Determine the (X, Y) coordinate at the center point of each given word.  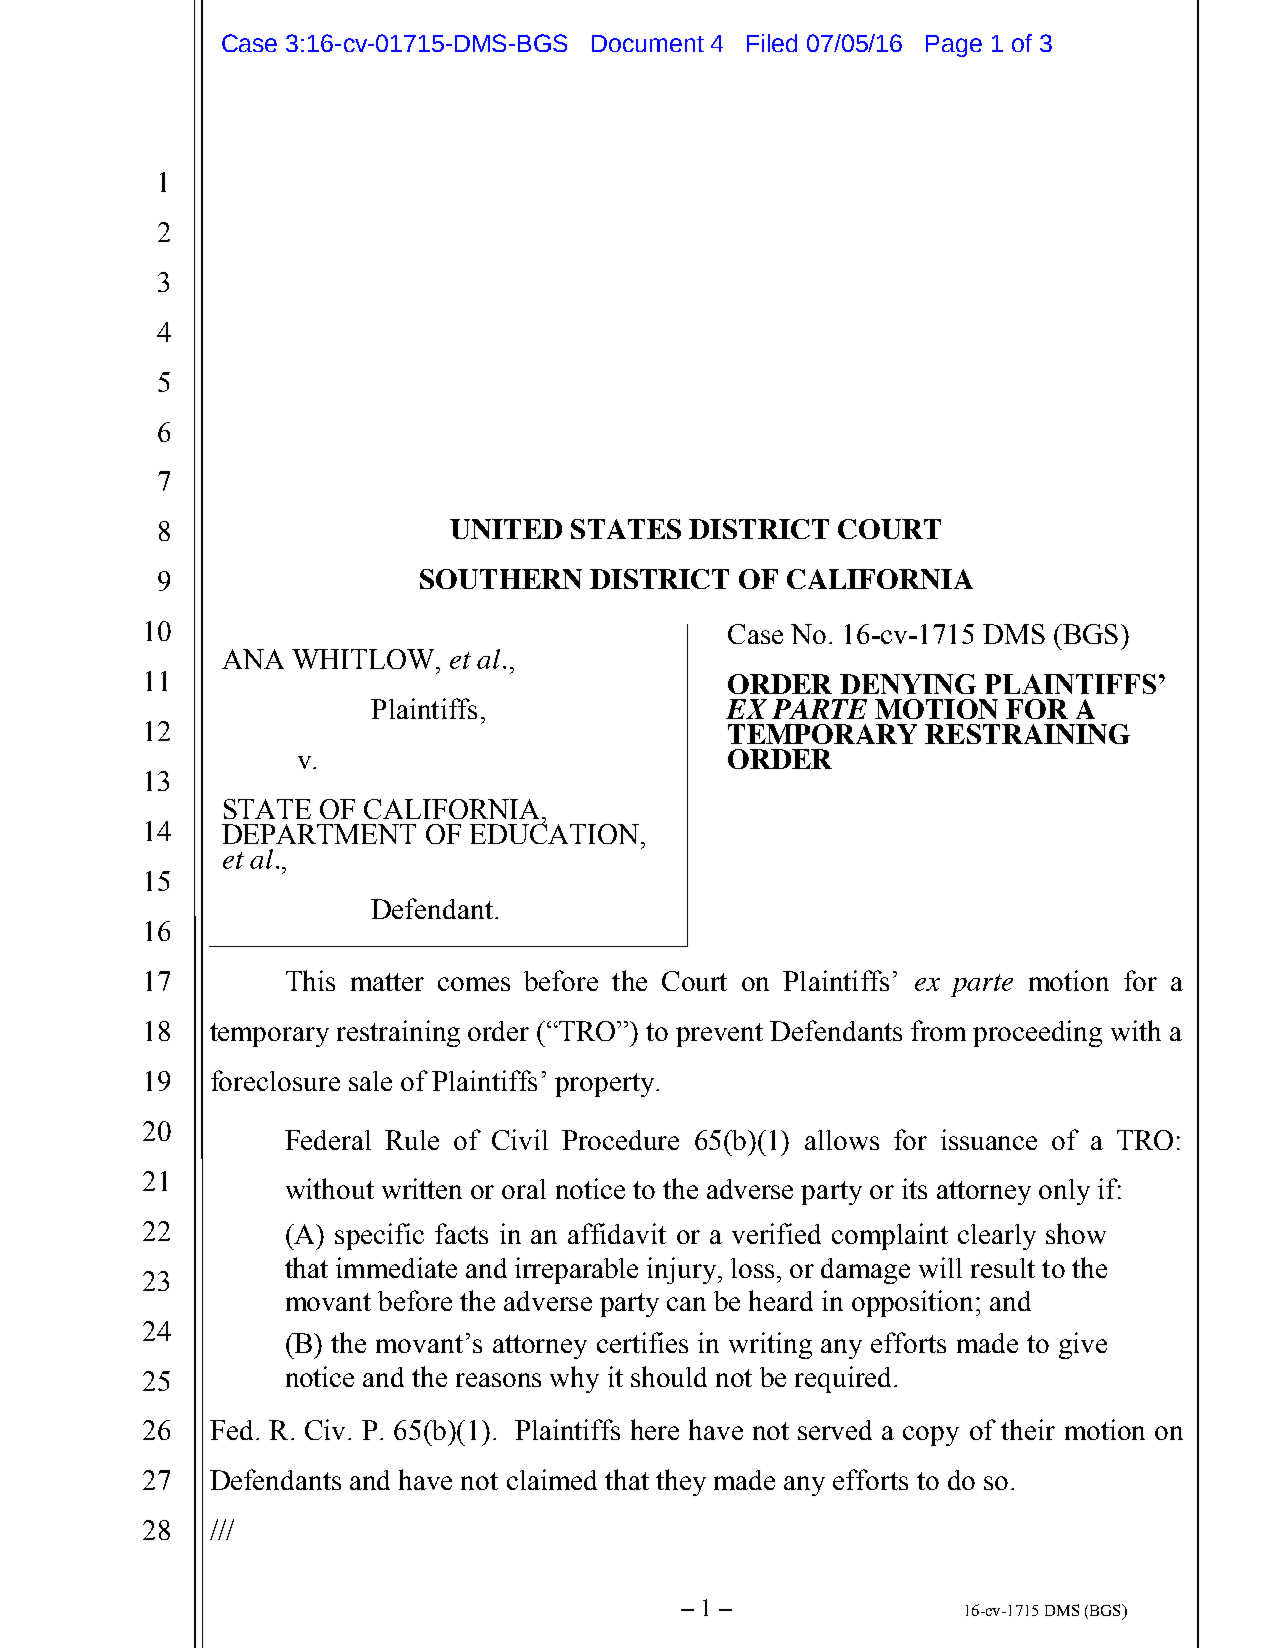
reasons (498, 1380)
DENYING (908, 684)
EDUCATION (554, 833)
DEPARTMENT (319, 834)
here (655, 1429)
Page (954, 46)
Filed (772, 43)
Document (648, 43)
